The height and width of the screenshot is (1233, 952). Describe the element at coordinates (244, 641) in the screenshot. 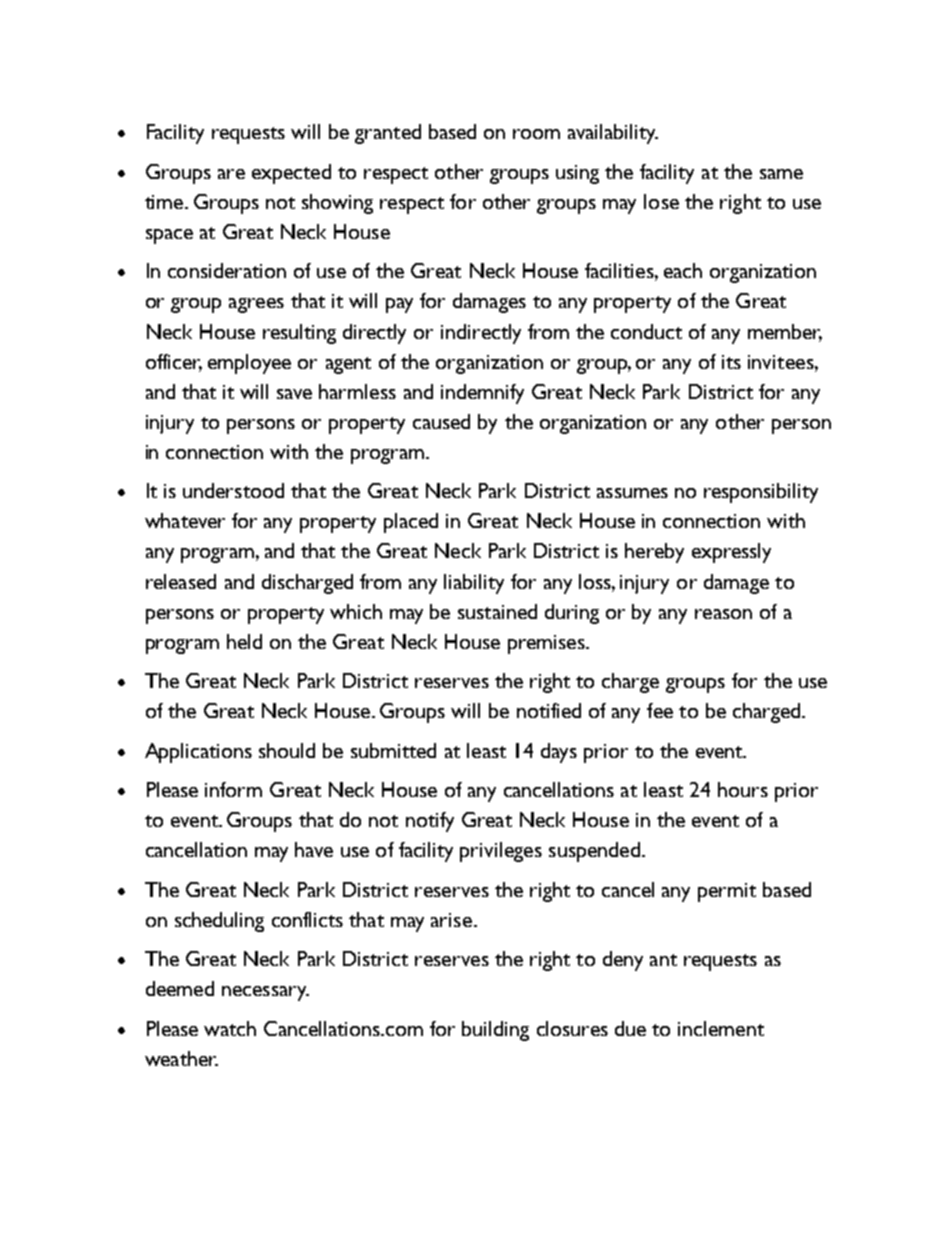

I see `held` at that location.
